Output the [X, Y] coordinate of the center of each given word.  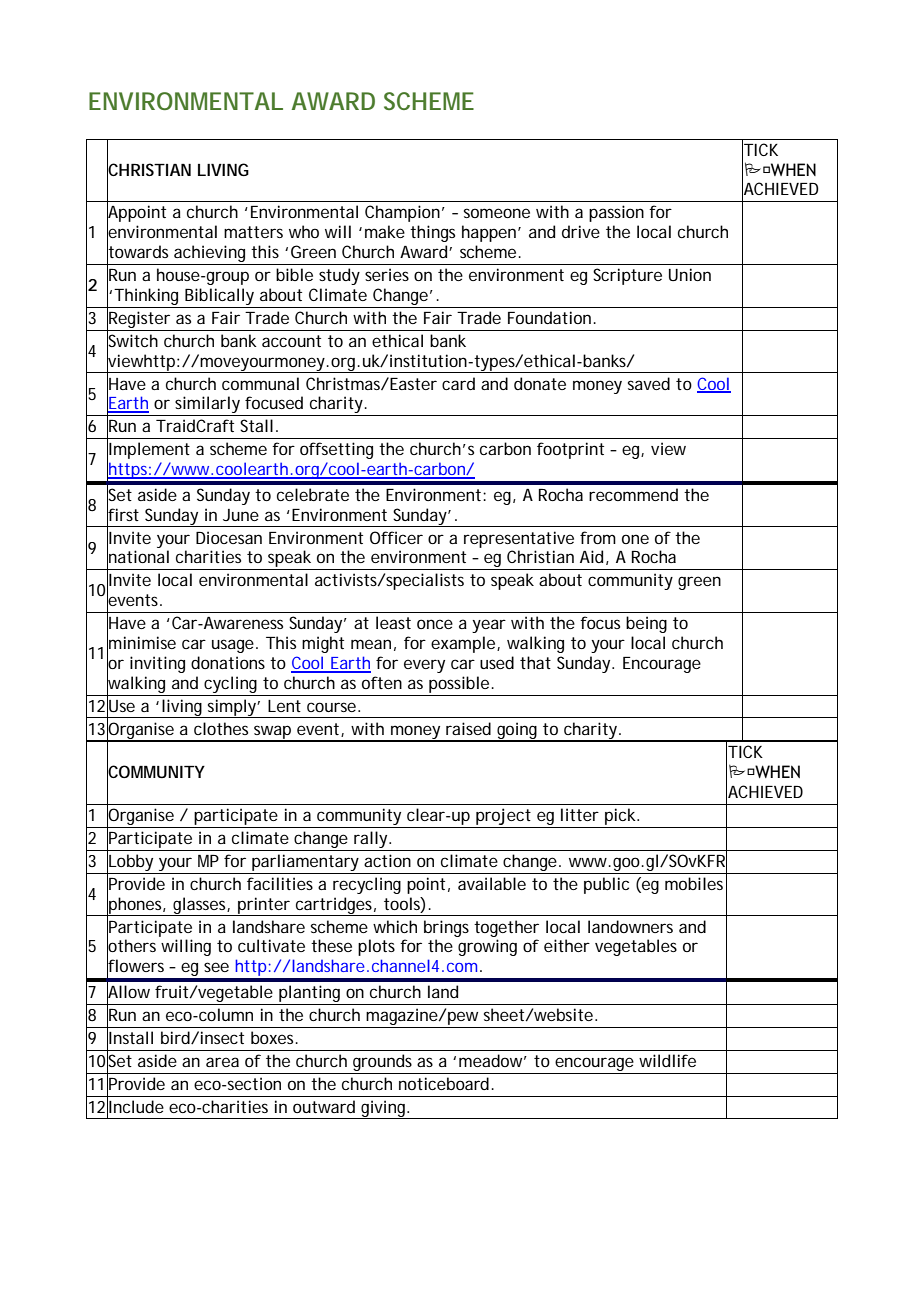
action [387, 860]
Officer [396, 537]
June [241, 515]
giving [383, 1109]
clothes [221, 728]
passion [616, 213]
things [432, 233]
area [222, 1062]
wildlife [667, 1060]
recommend [633, 494]
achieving [209, 253]
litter [580, 814]
